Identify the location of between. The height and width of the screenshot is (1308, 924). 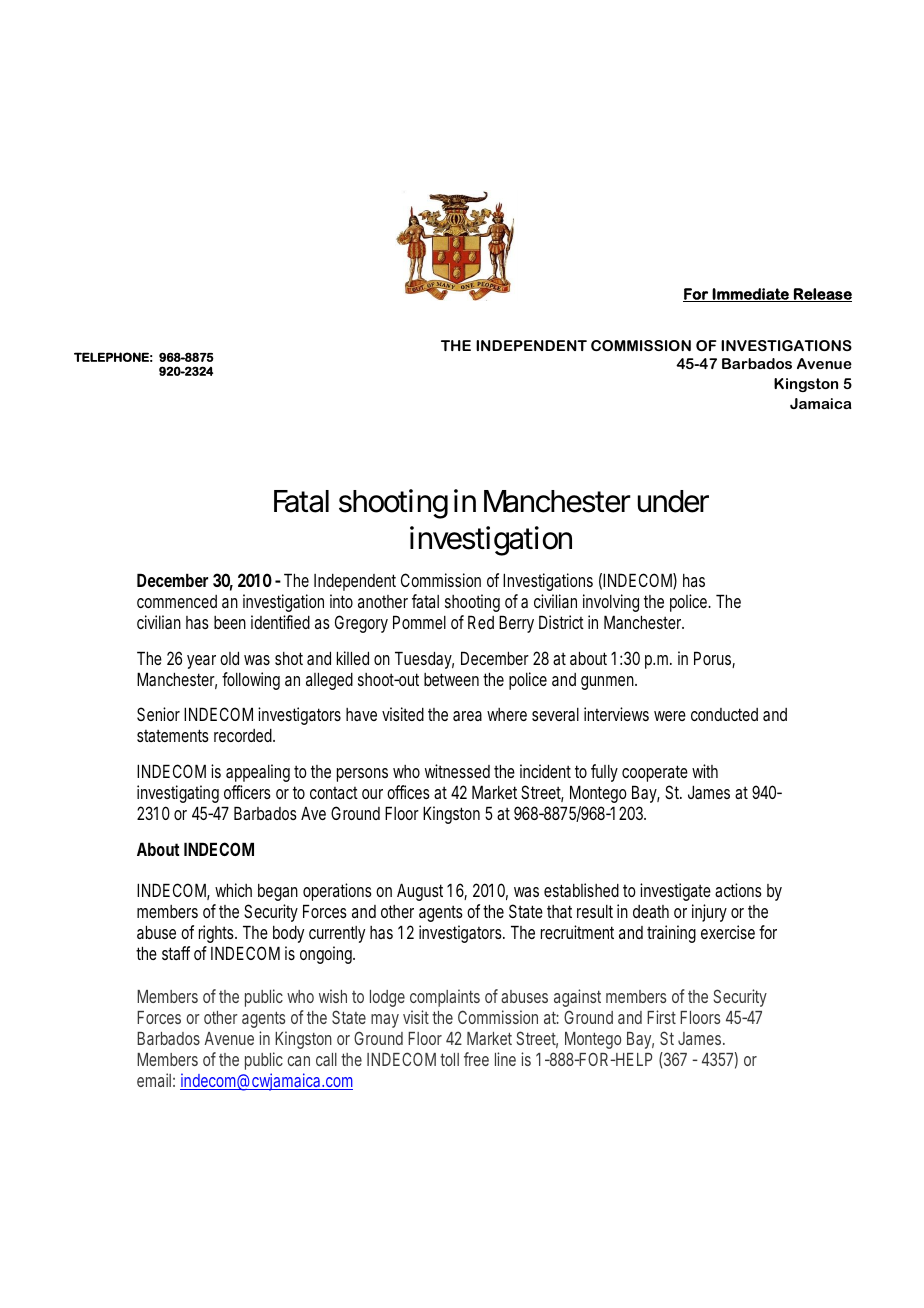
(451, 679).
